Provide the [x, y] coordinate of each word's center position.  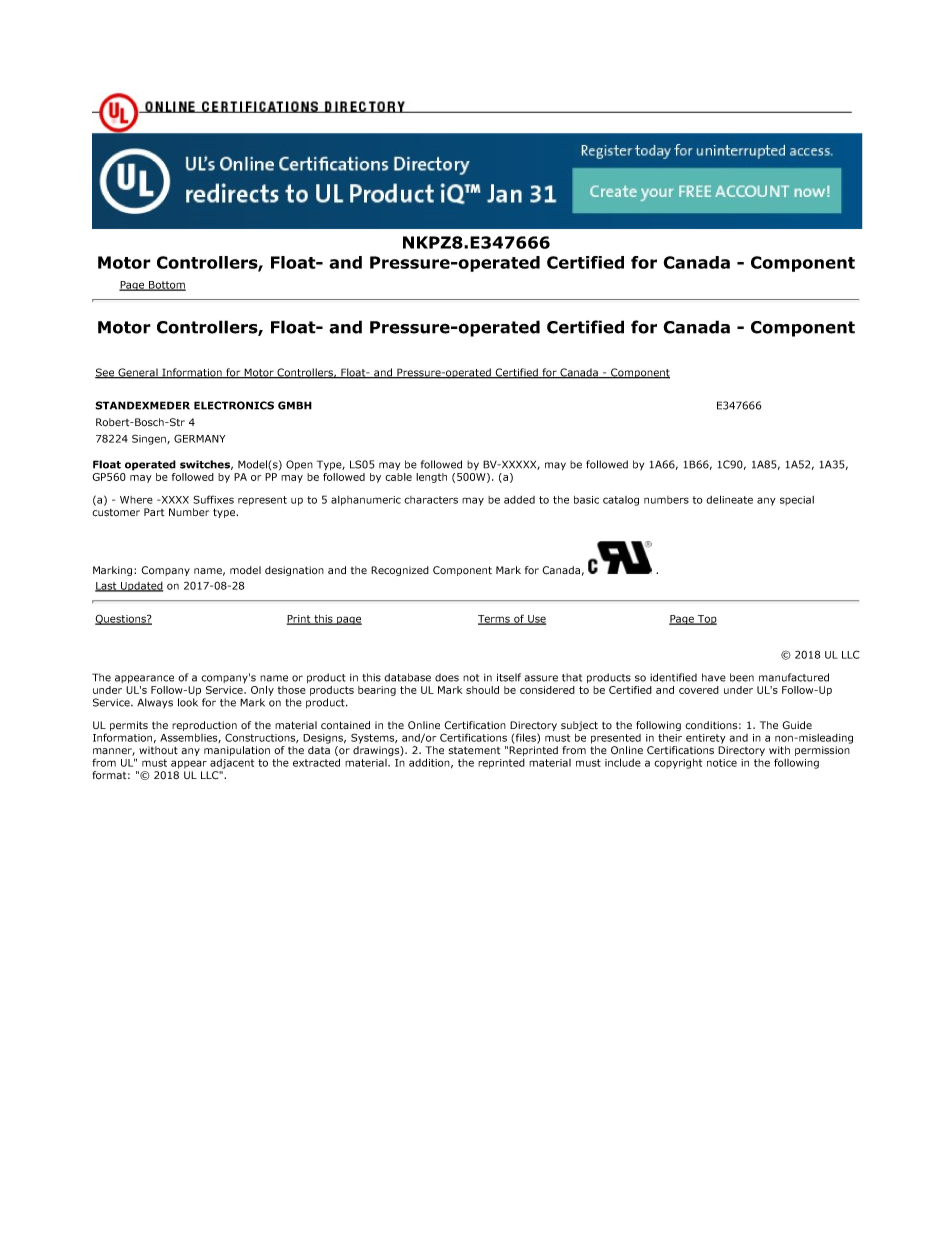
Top [706, 620]
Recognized [400, 571]
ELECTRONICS [234, 405]
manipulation [237, 751]
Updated [141, 587]
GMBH [295, 405]
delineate [729, 499]
